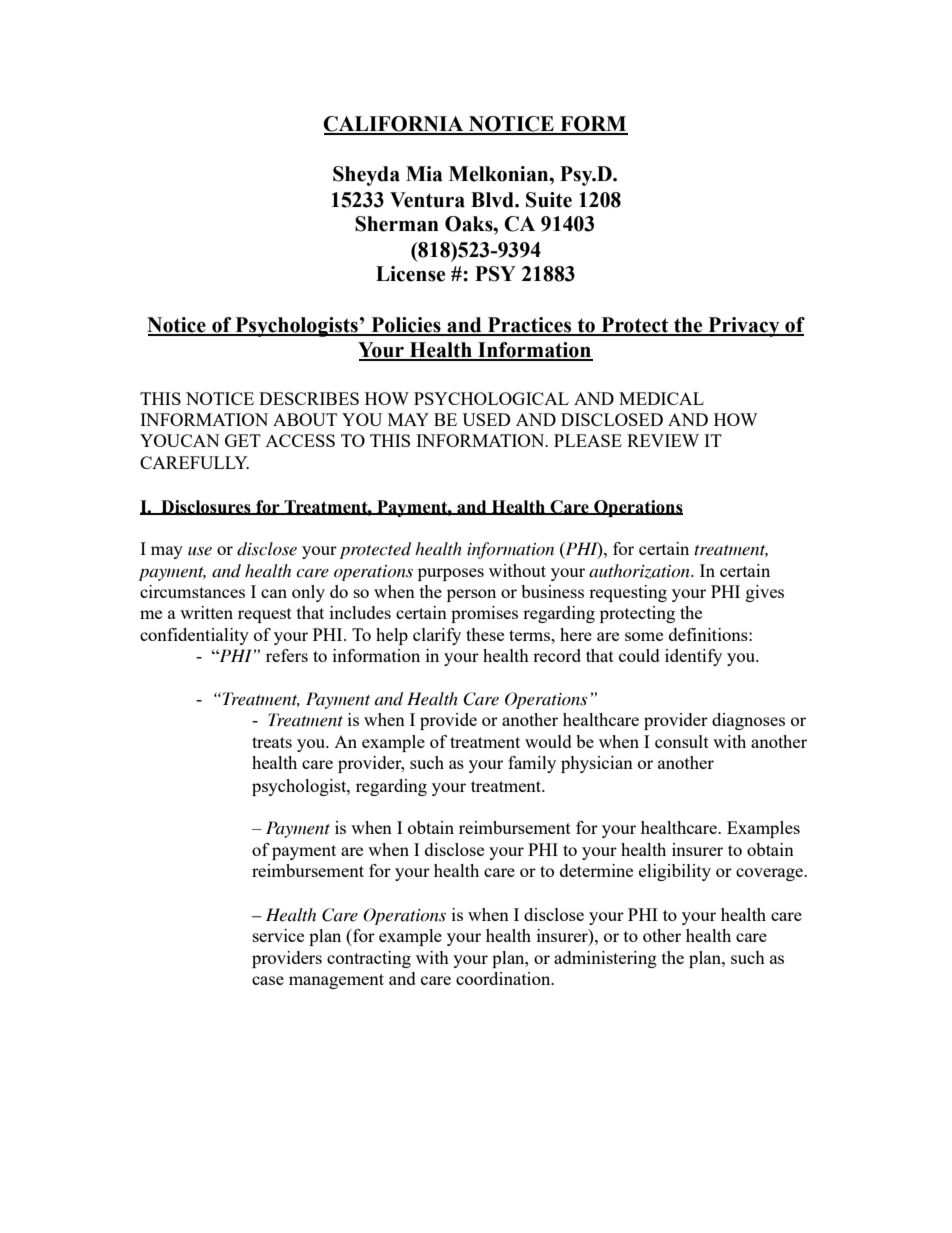 The height and width of the screenshot is (1233, 952). I want to click on Mia, so click(424, 174).
